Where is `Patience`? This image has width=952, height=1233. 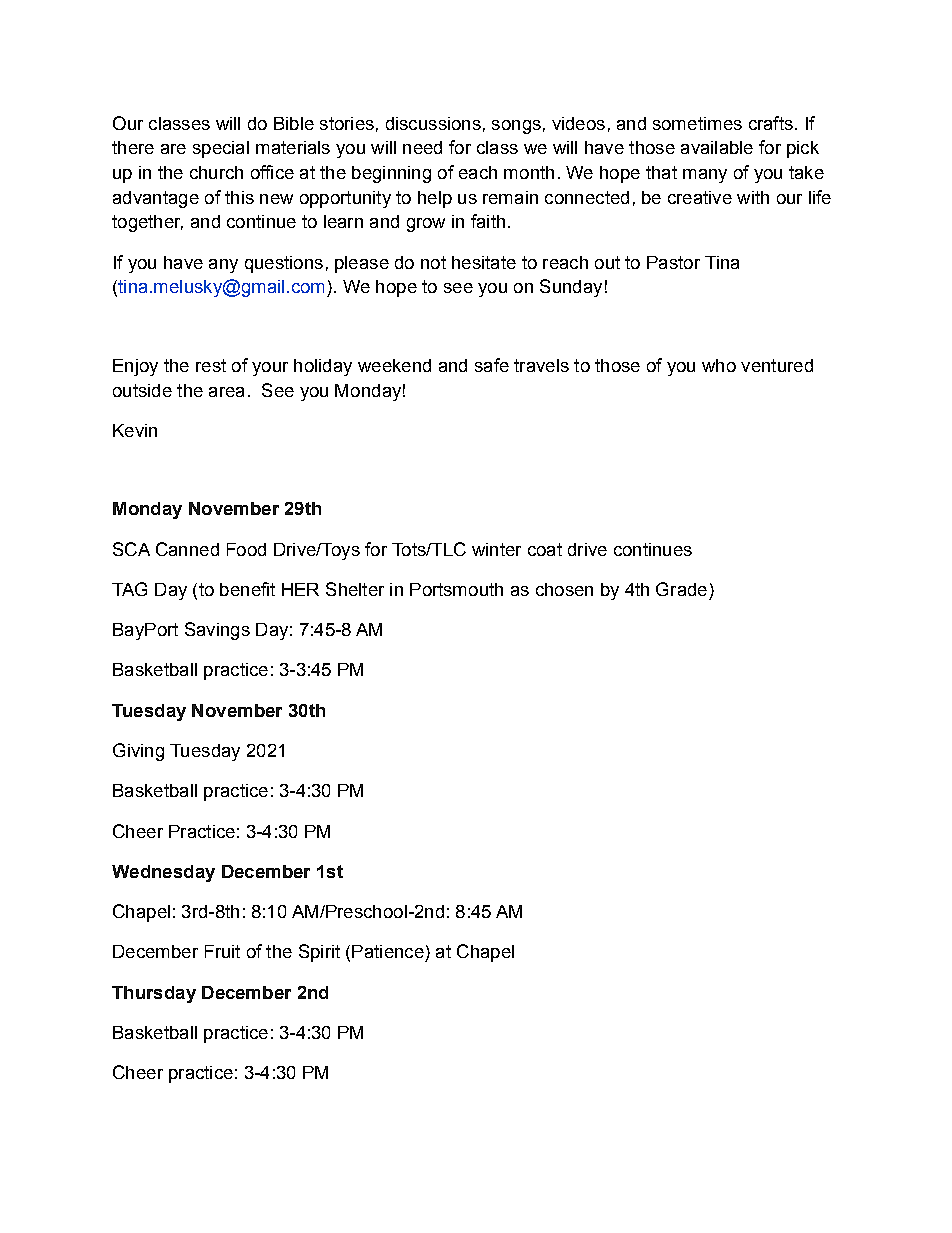 Patience is located at coordinates (388, 951).
